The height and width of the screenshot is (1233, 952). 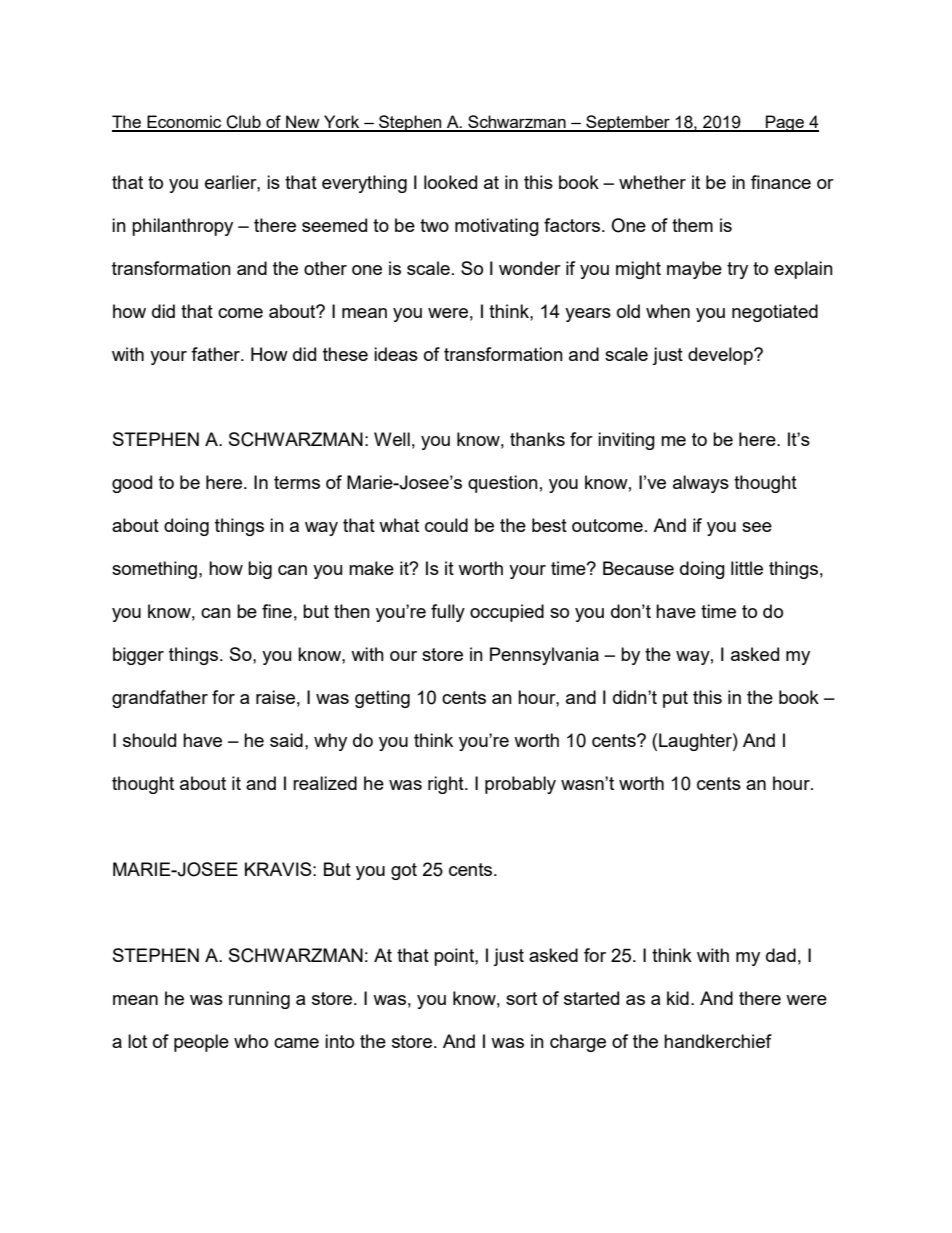 What do you see at coordinates (448, 613) in the screenshot?
I see `fully` at bounding box center [448, 613].
